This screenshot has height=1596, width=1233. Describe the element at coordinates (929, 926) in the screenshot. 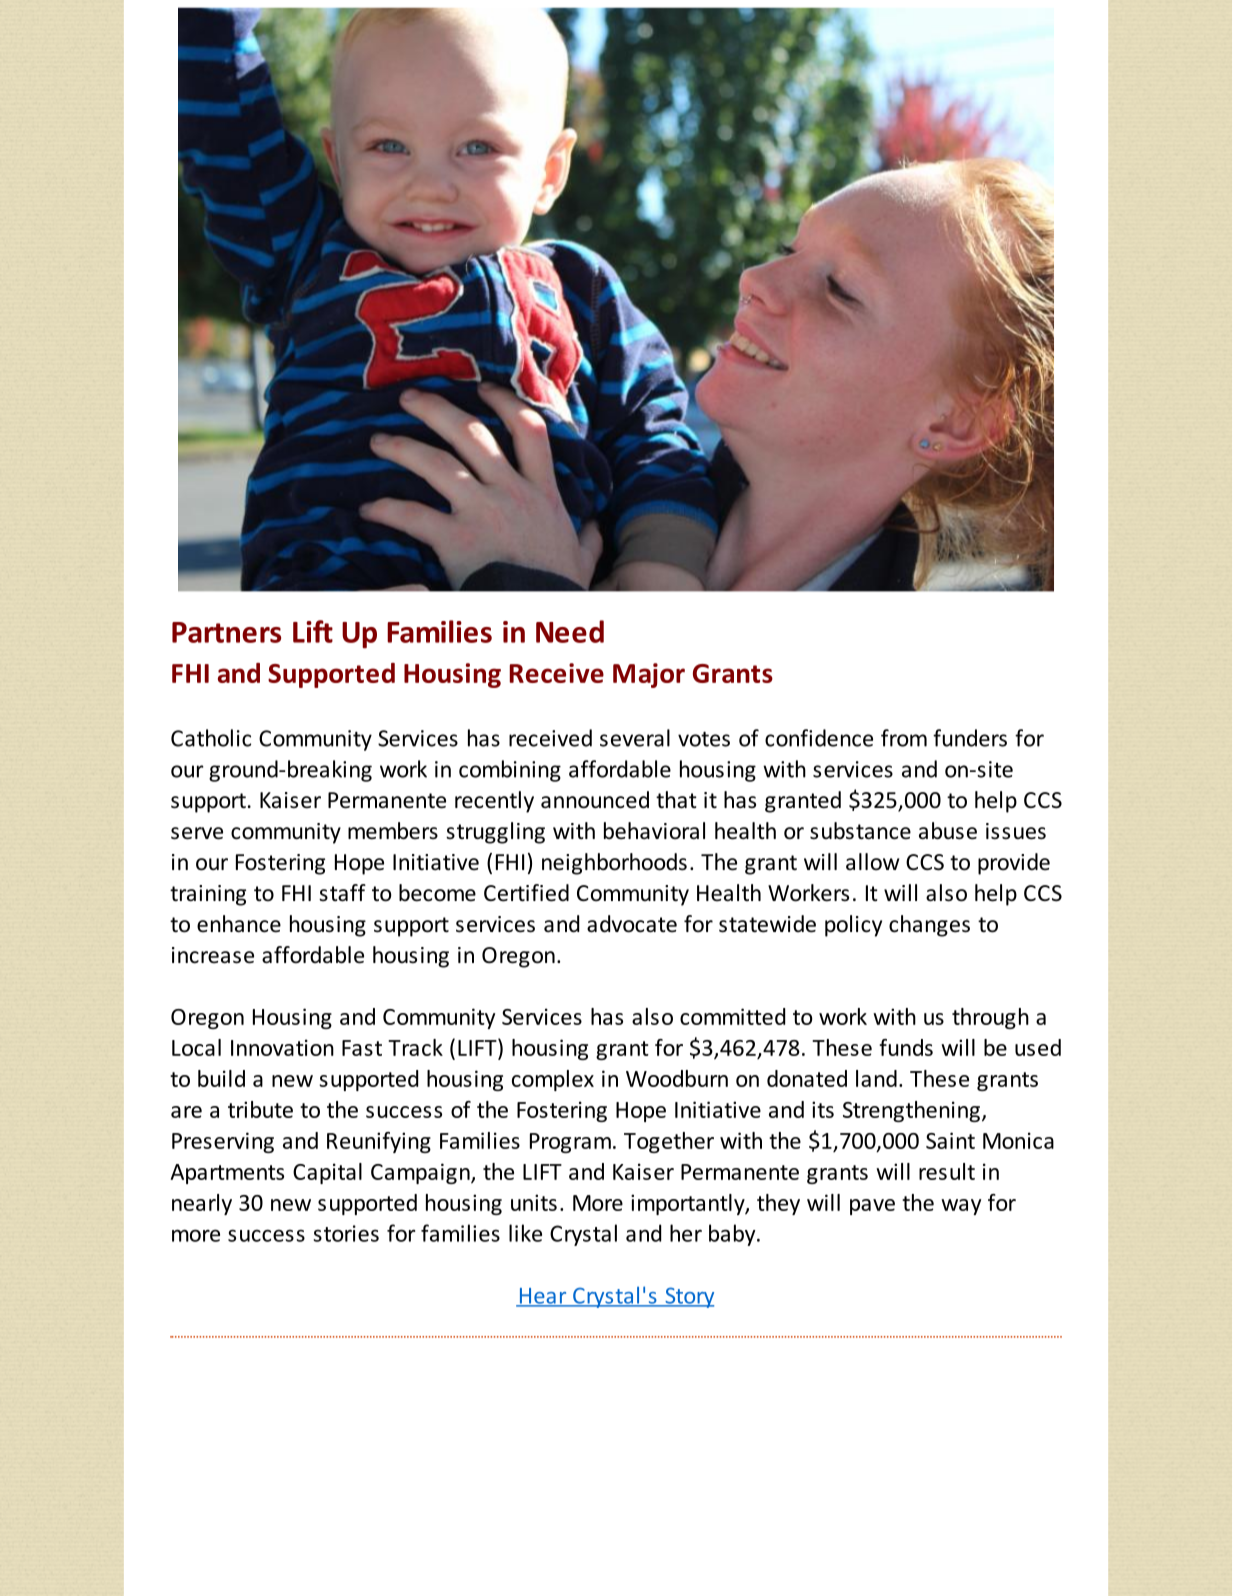

I see `changes` at that location.
